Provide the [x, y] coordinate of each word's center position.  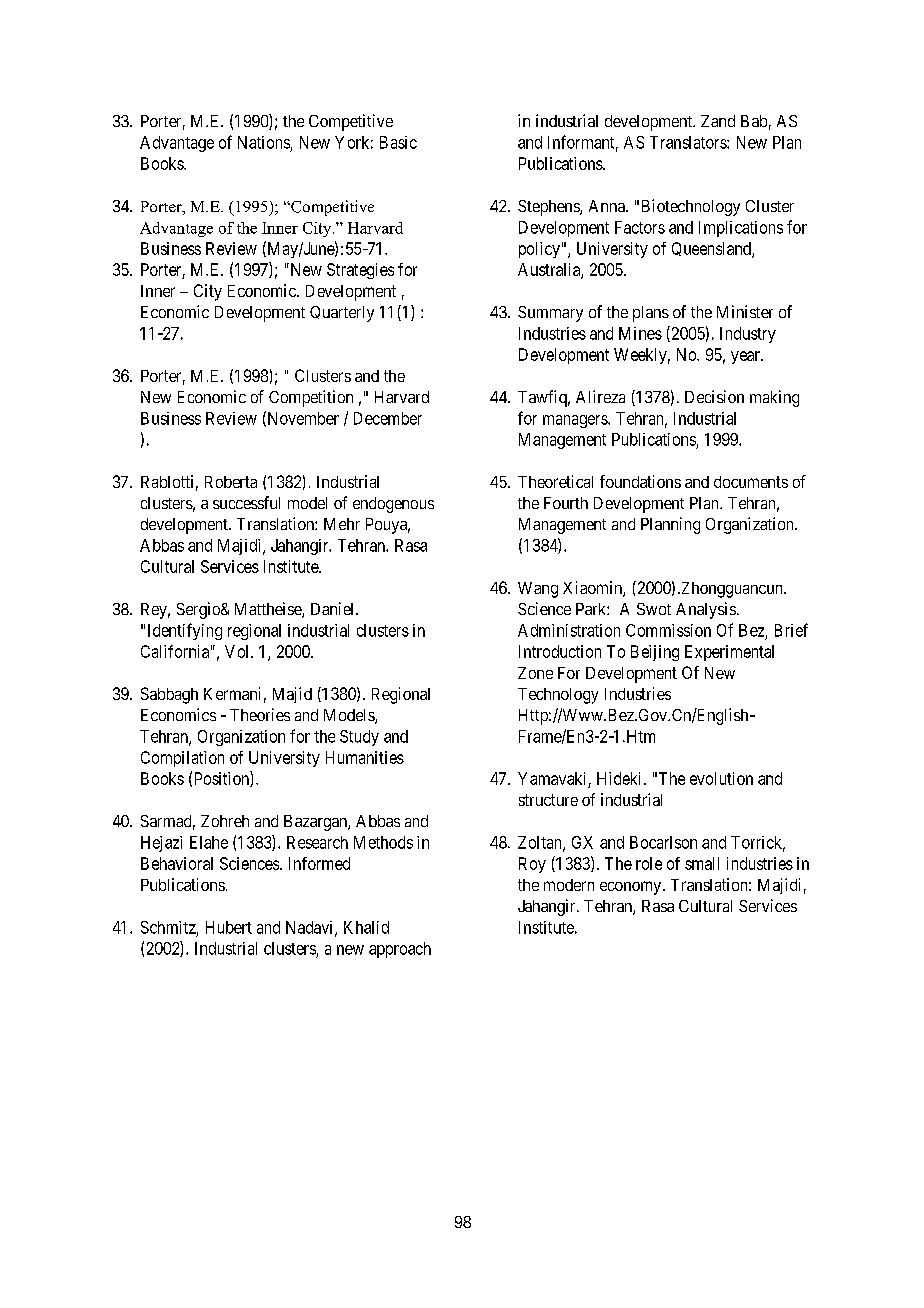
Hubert [229, 927]
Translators [689, 142]
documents [751, 482]
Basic [398, 142]
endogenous [393, 505]
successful [246, 502]
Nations [264, 142]
